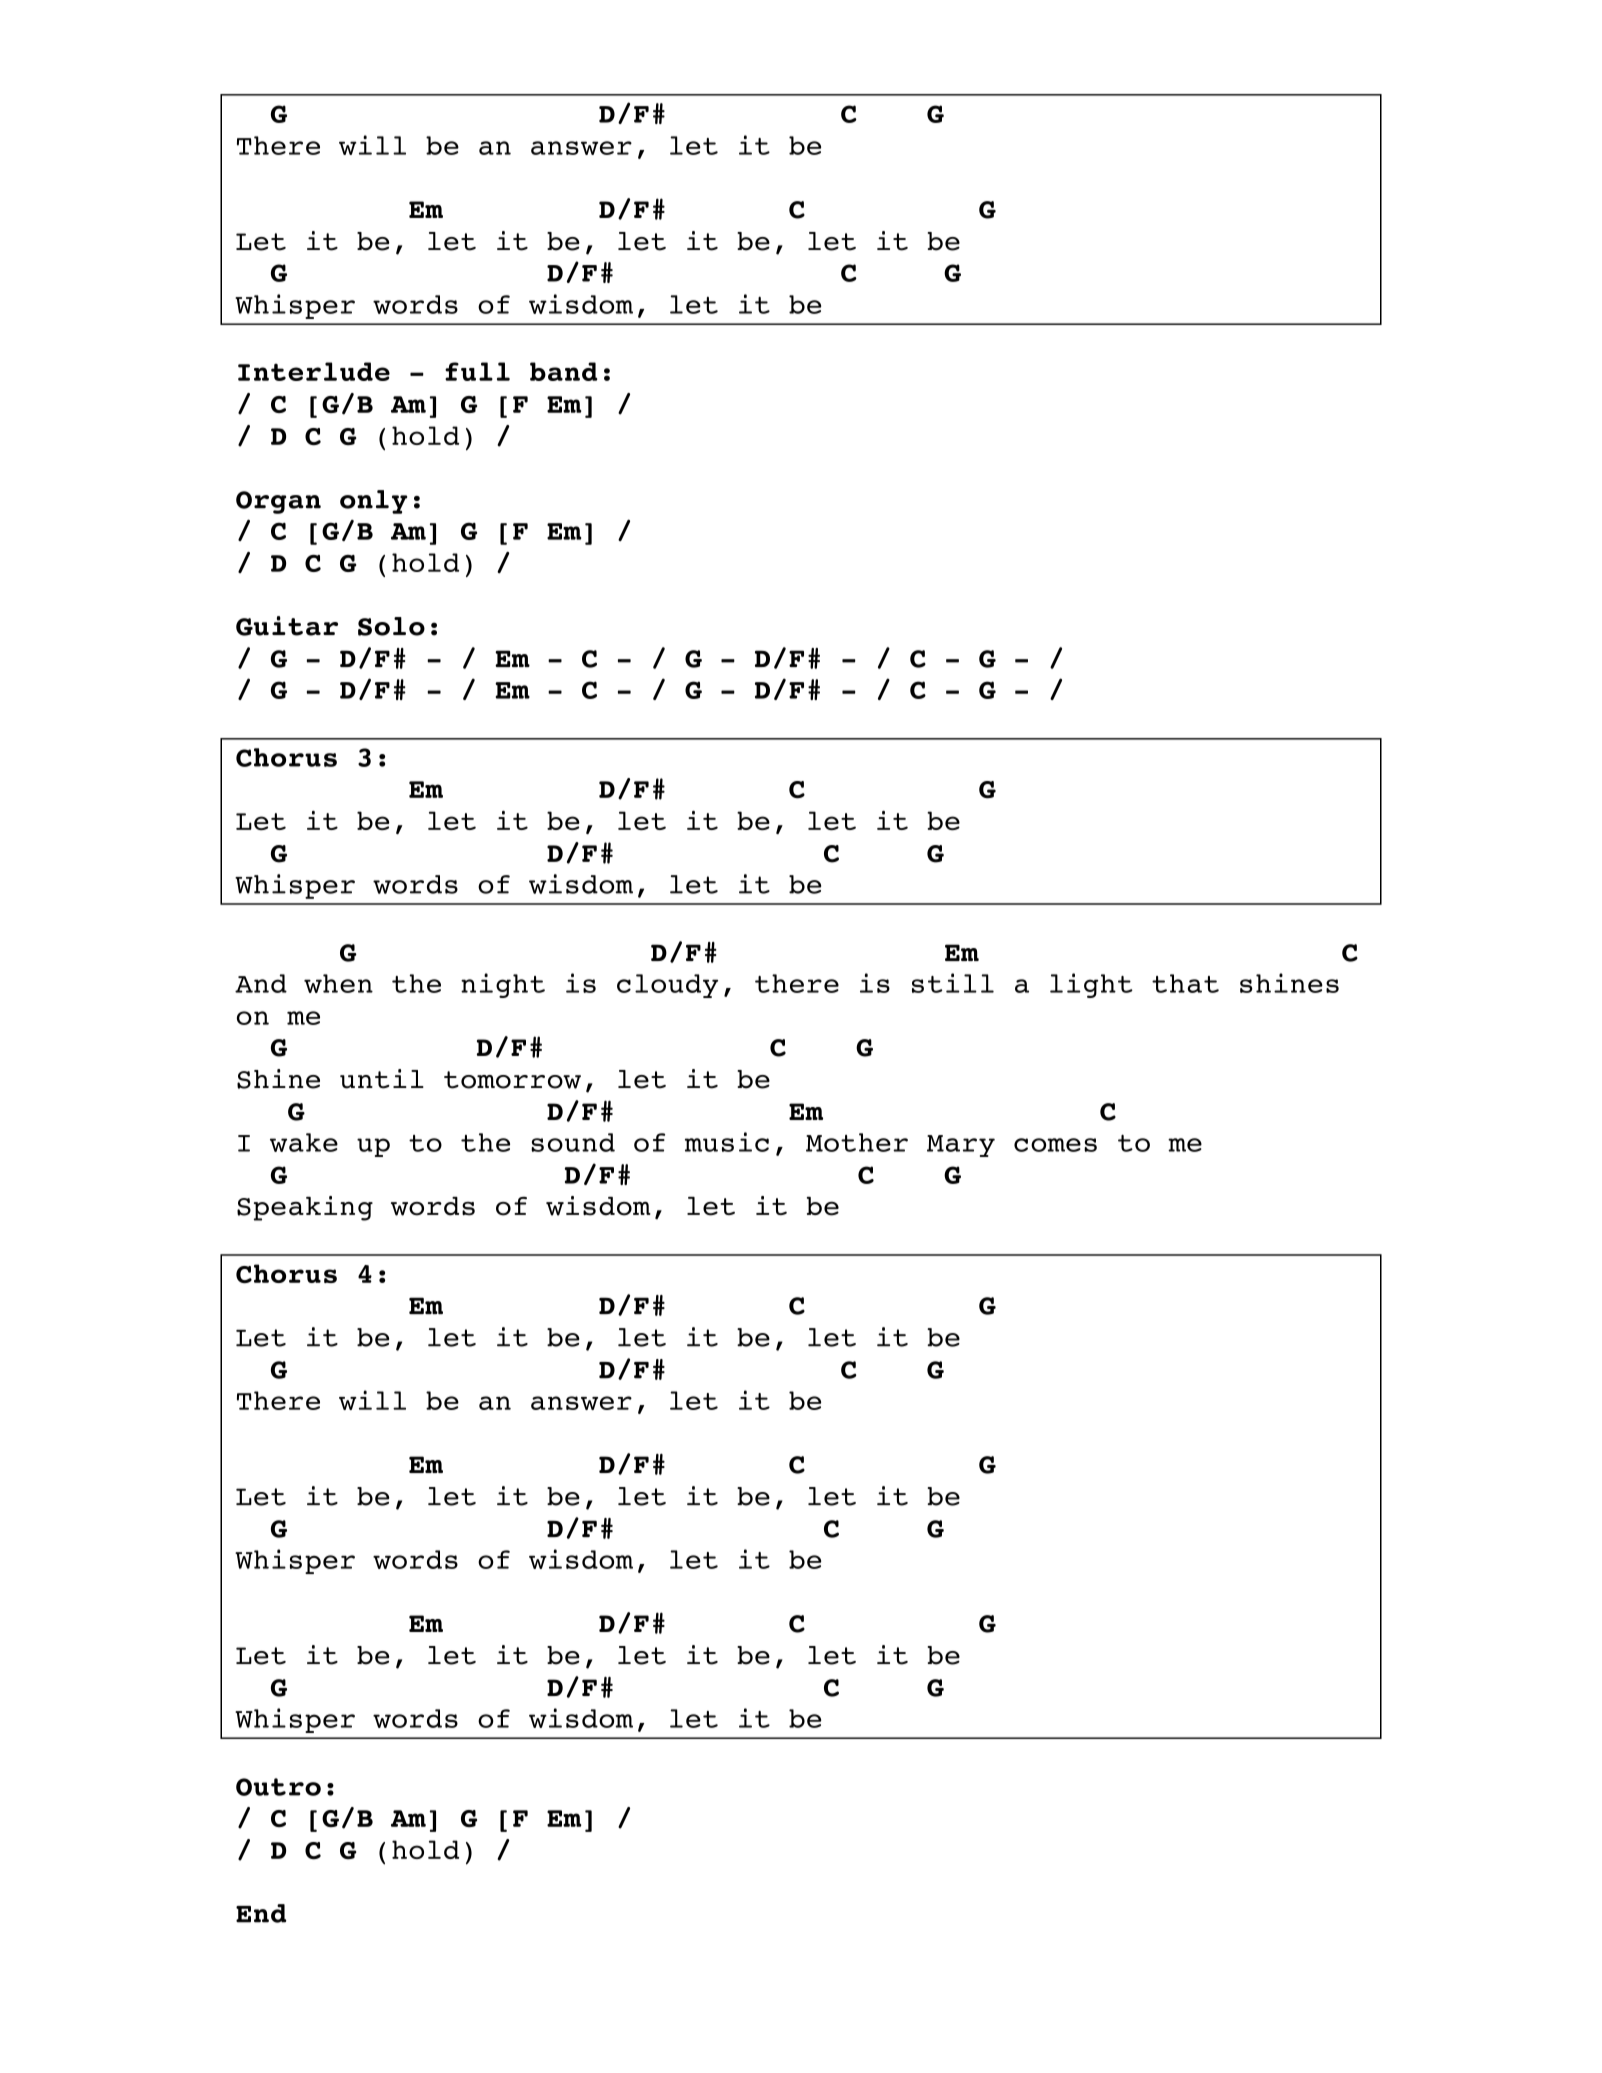 The image size is (1602, 2073). I want to click on when, so click(338, 983).
